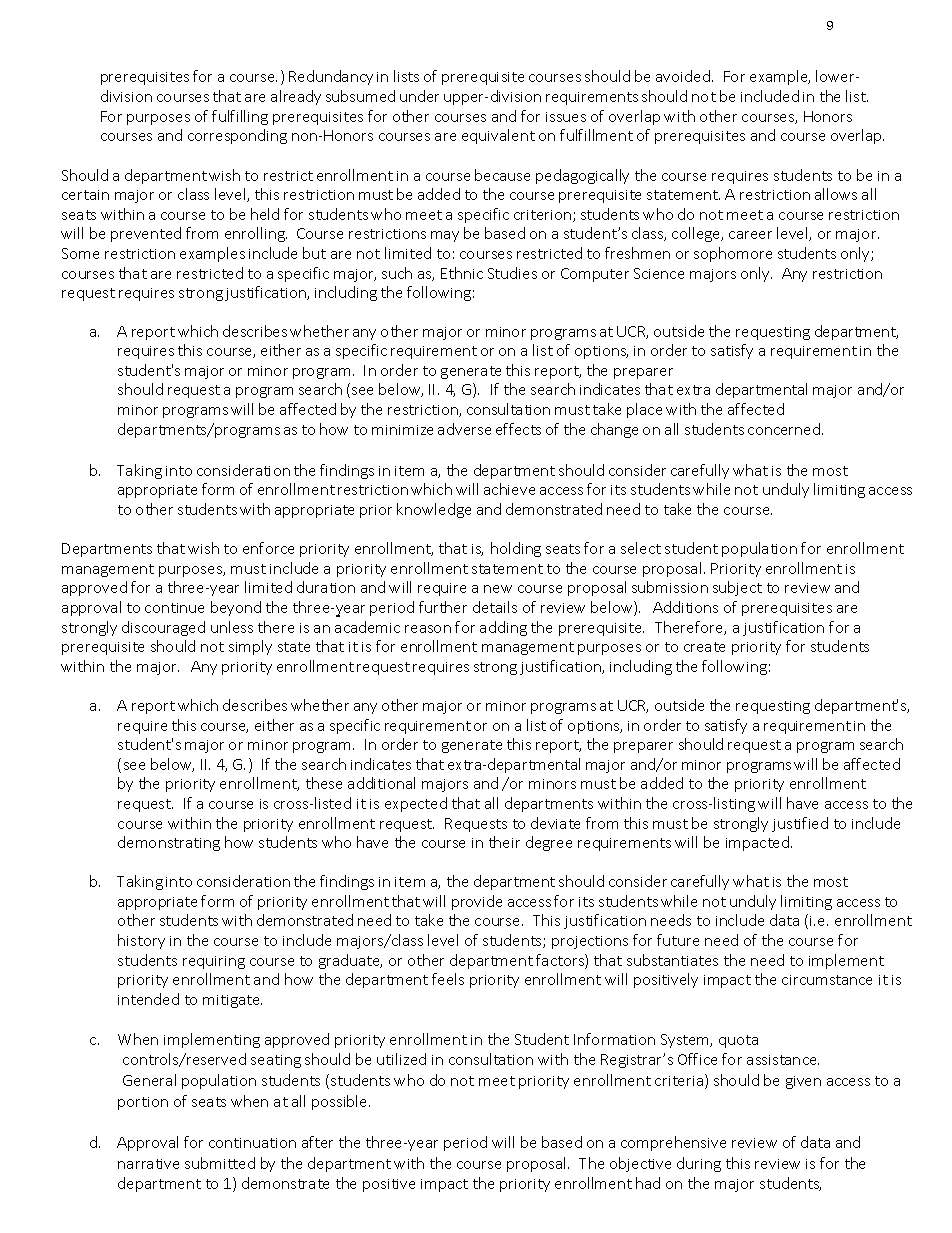  What do you see at coordinates (419, 96) in the document?
I see `under` at bounding box center [419, 96].
